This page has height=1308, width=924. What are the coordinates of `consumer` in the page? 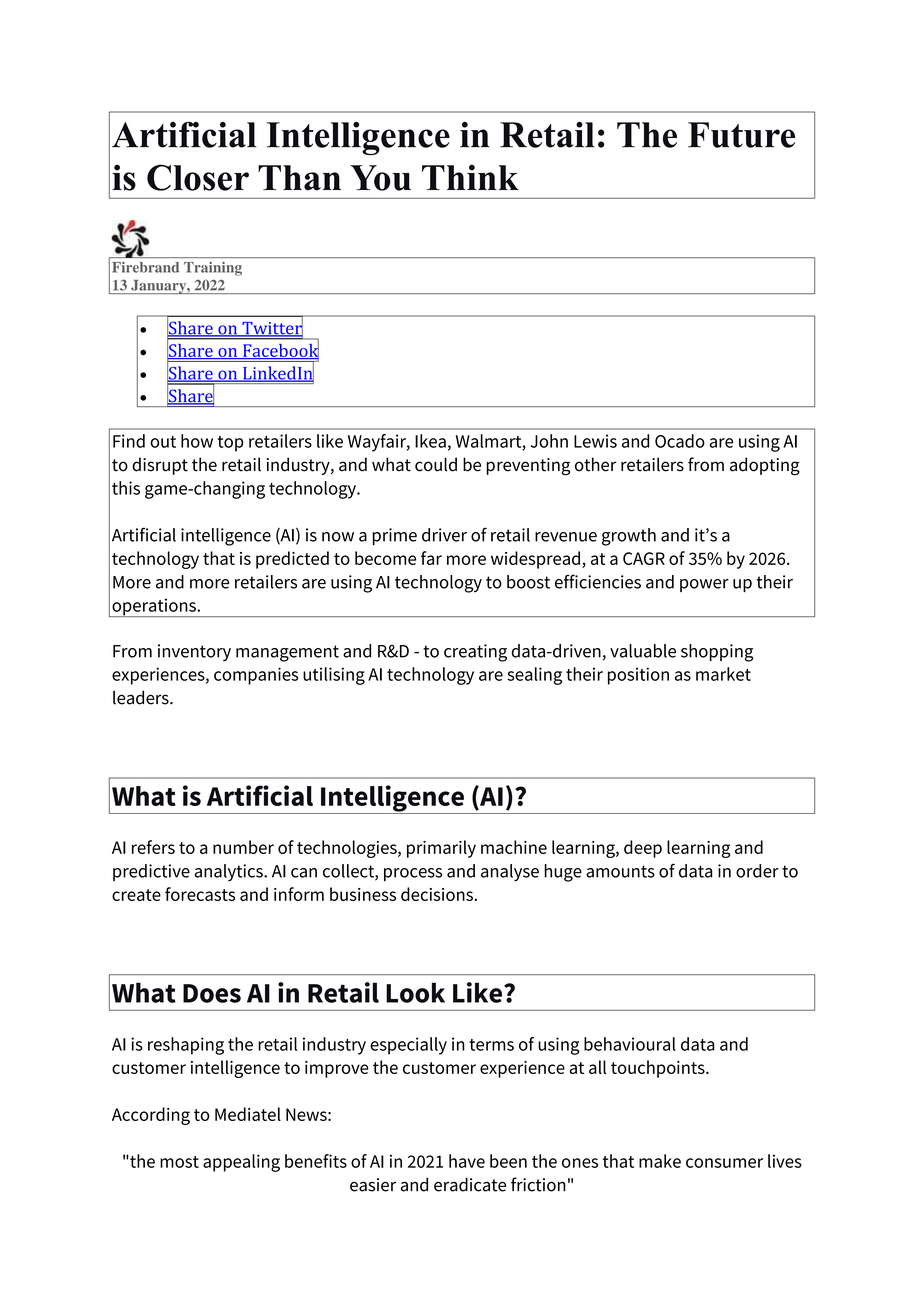 It's located at (724, 1163).
